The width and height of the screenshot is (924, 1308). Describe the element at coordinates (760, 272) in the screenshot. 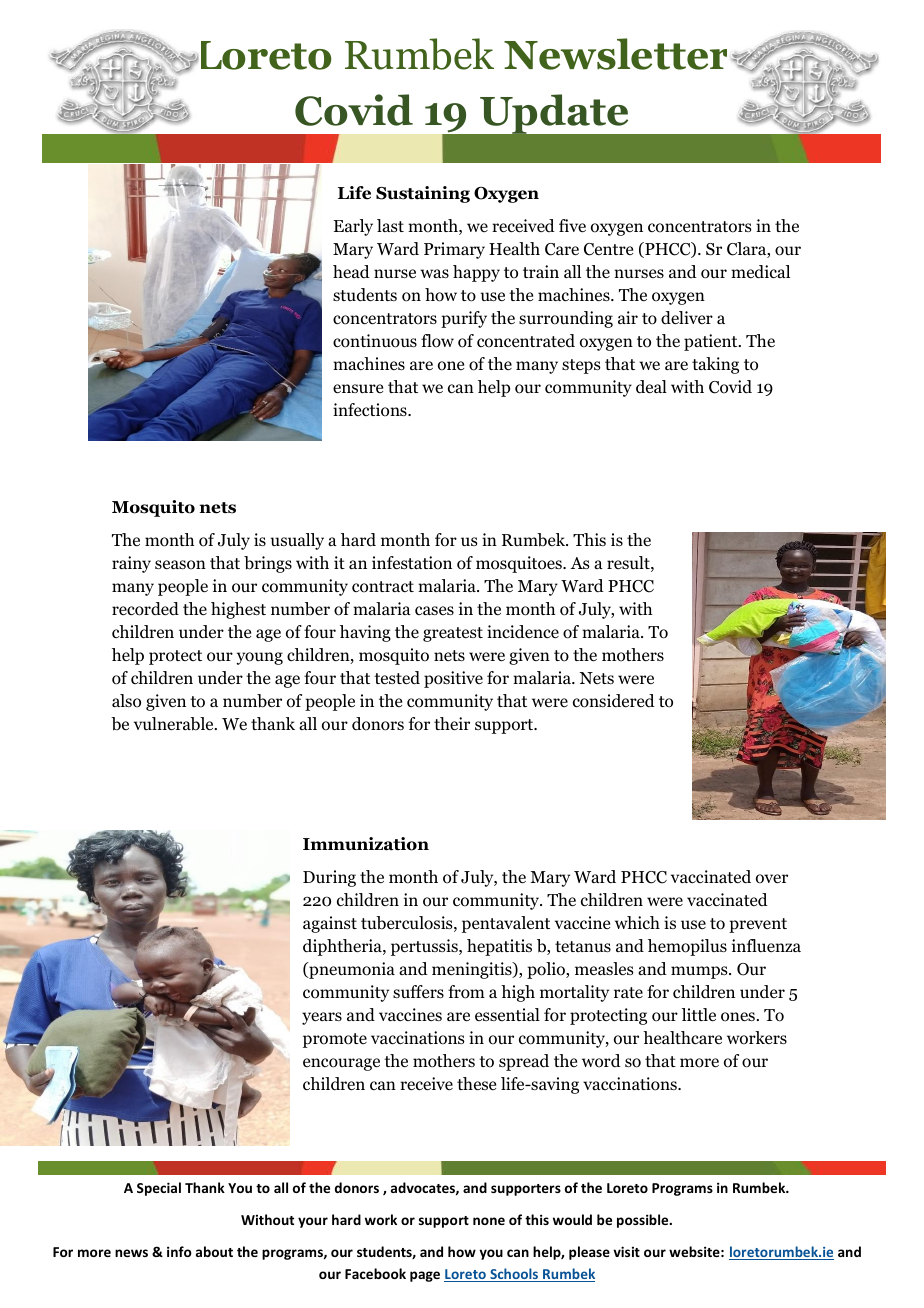

I see `medical` at that location.
